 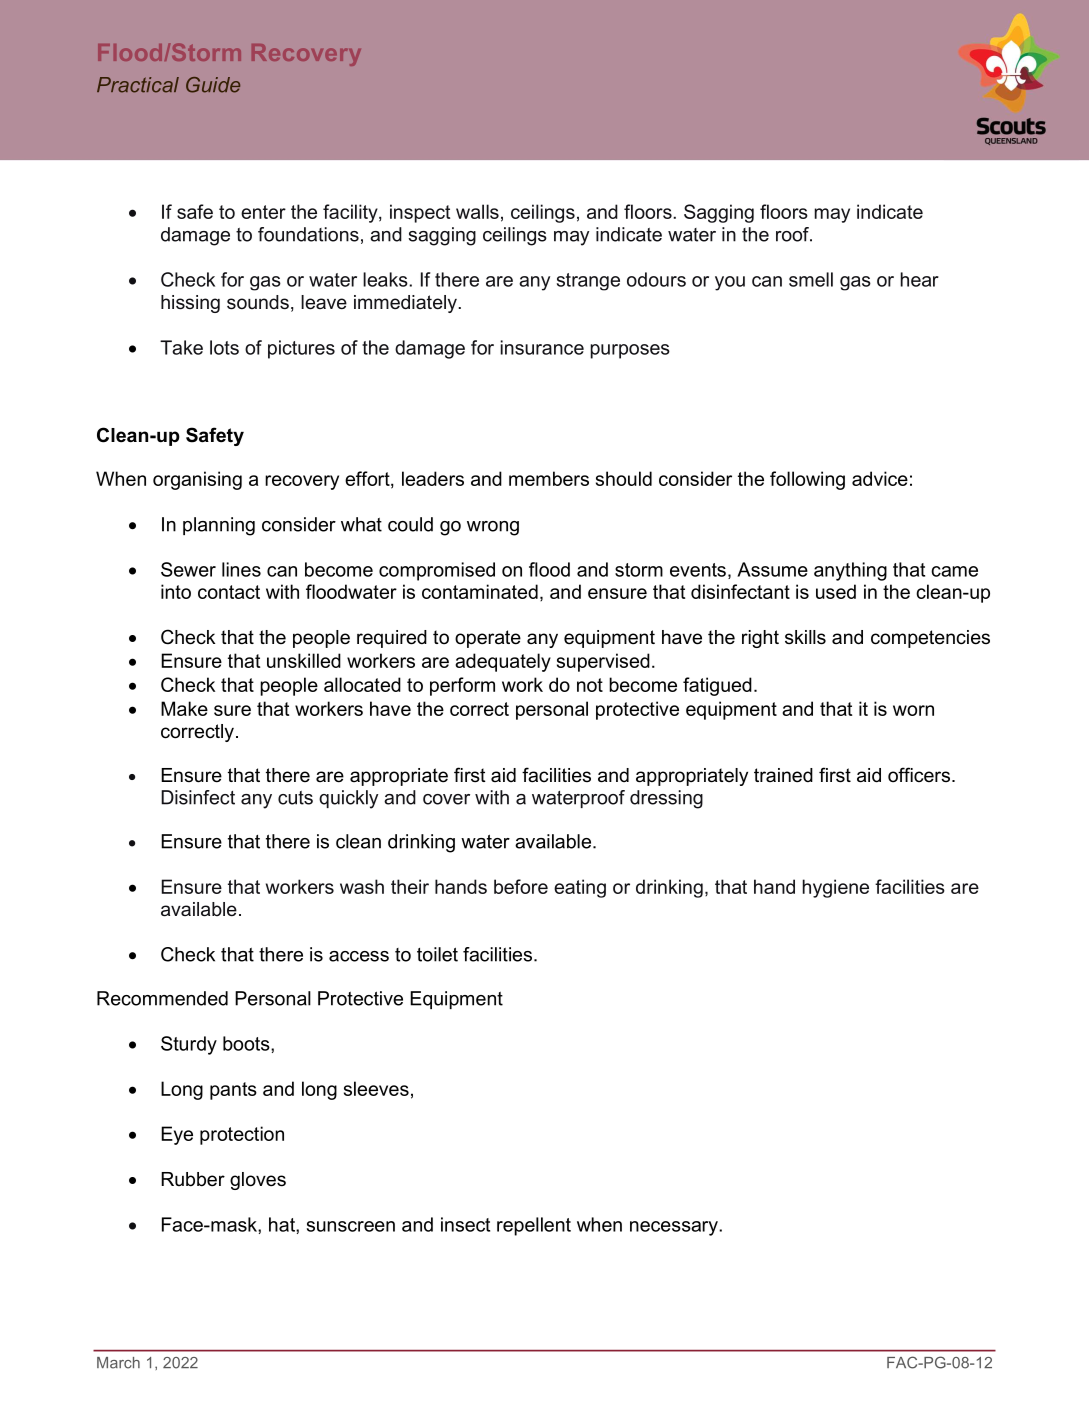 I want to click on sleeves, so click(x=376, y=1088).
